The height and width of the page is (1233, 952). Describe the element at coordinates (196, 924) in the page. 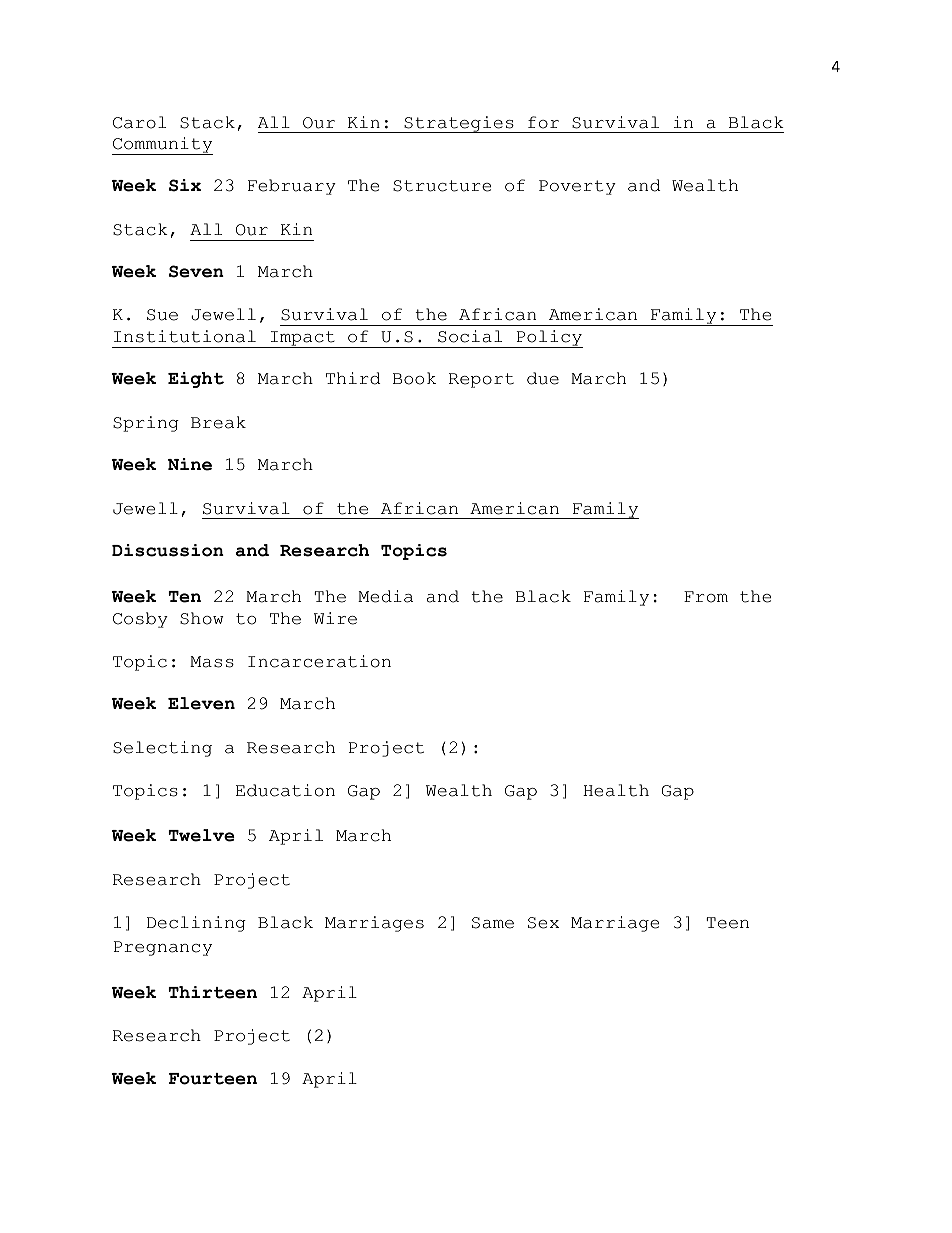

I see `Declining` at that location.
